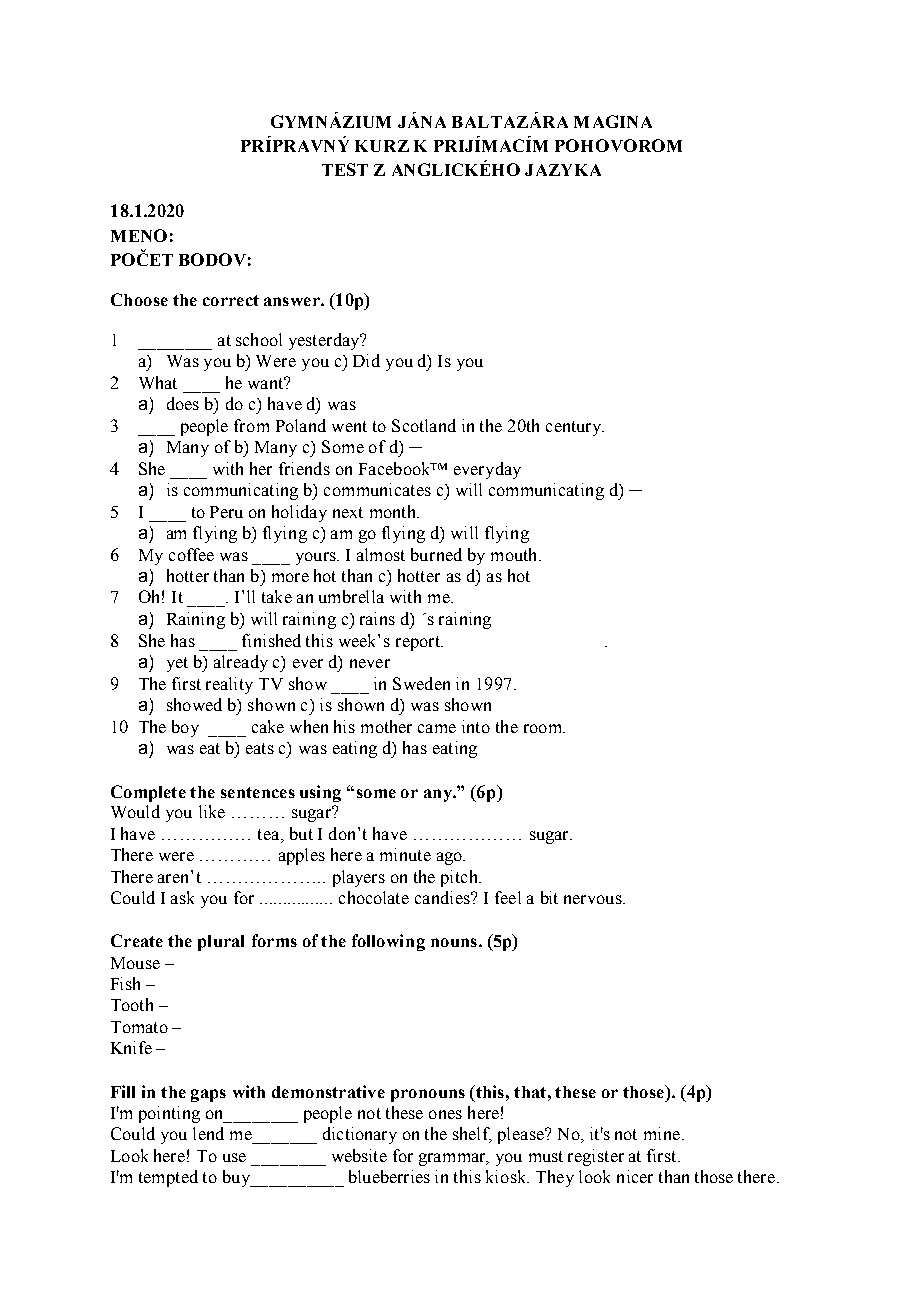 The height and width of the screenshot is (1308, 924). I want to click on like, so click(212, 811).
